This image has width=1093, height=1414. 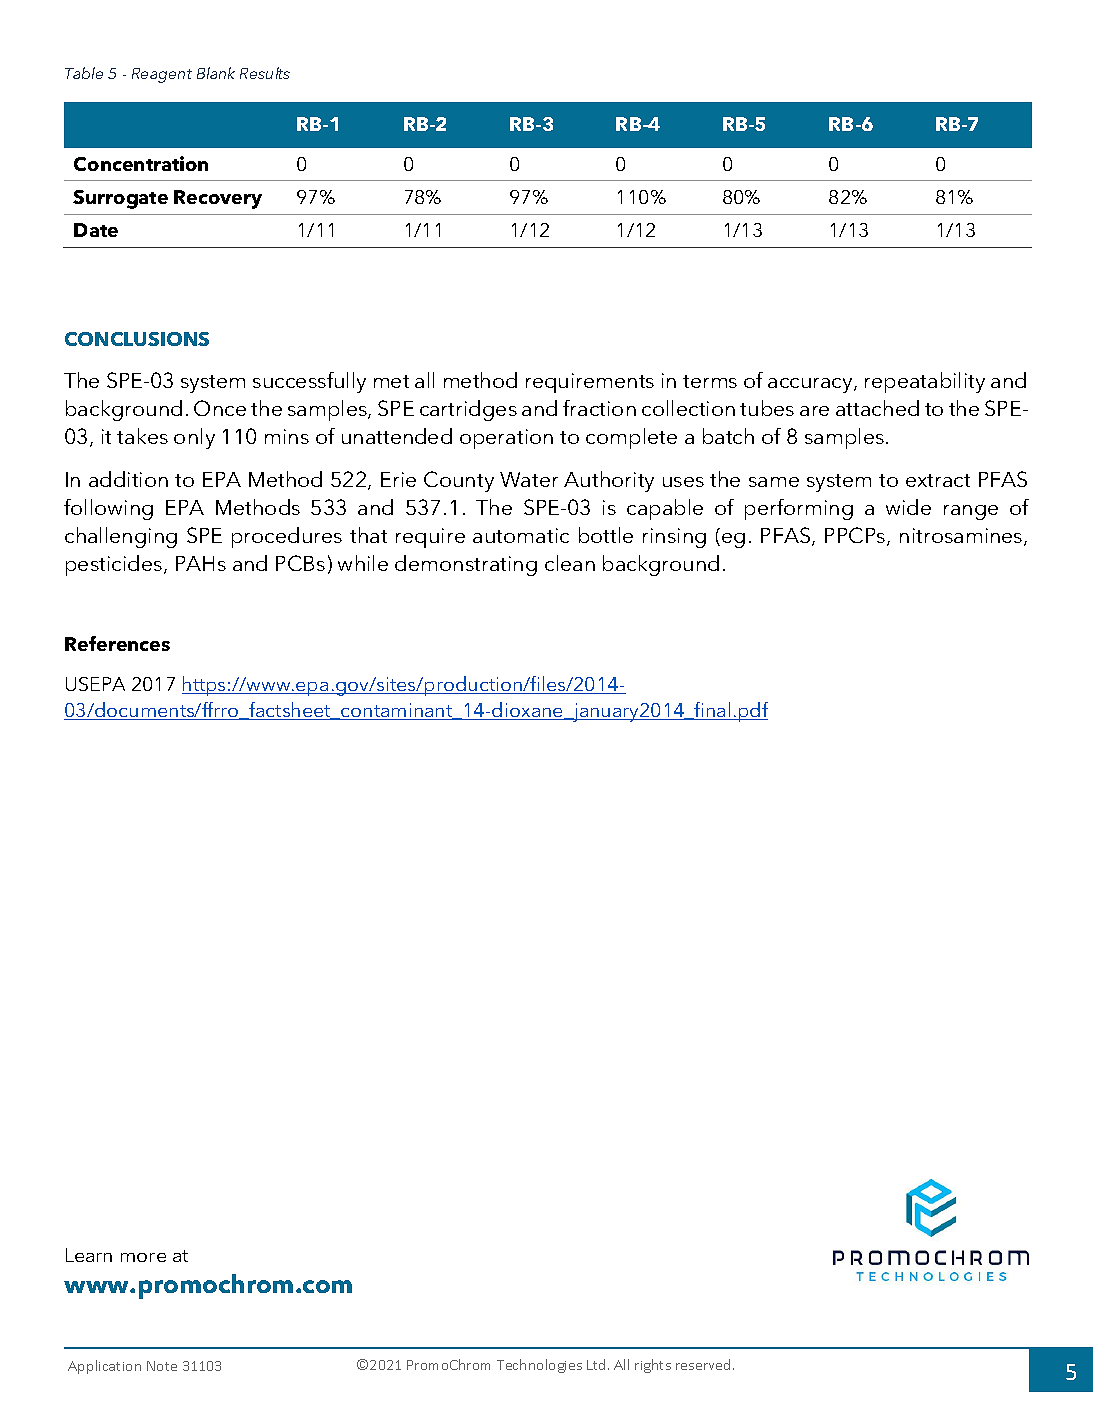 What do you see at coordinates (117, 643) in the image?
I see `References` at bounding box center [117, 643].
